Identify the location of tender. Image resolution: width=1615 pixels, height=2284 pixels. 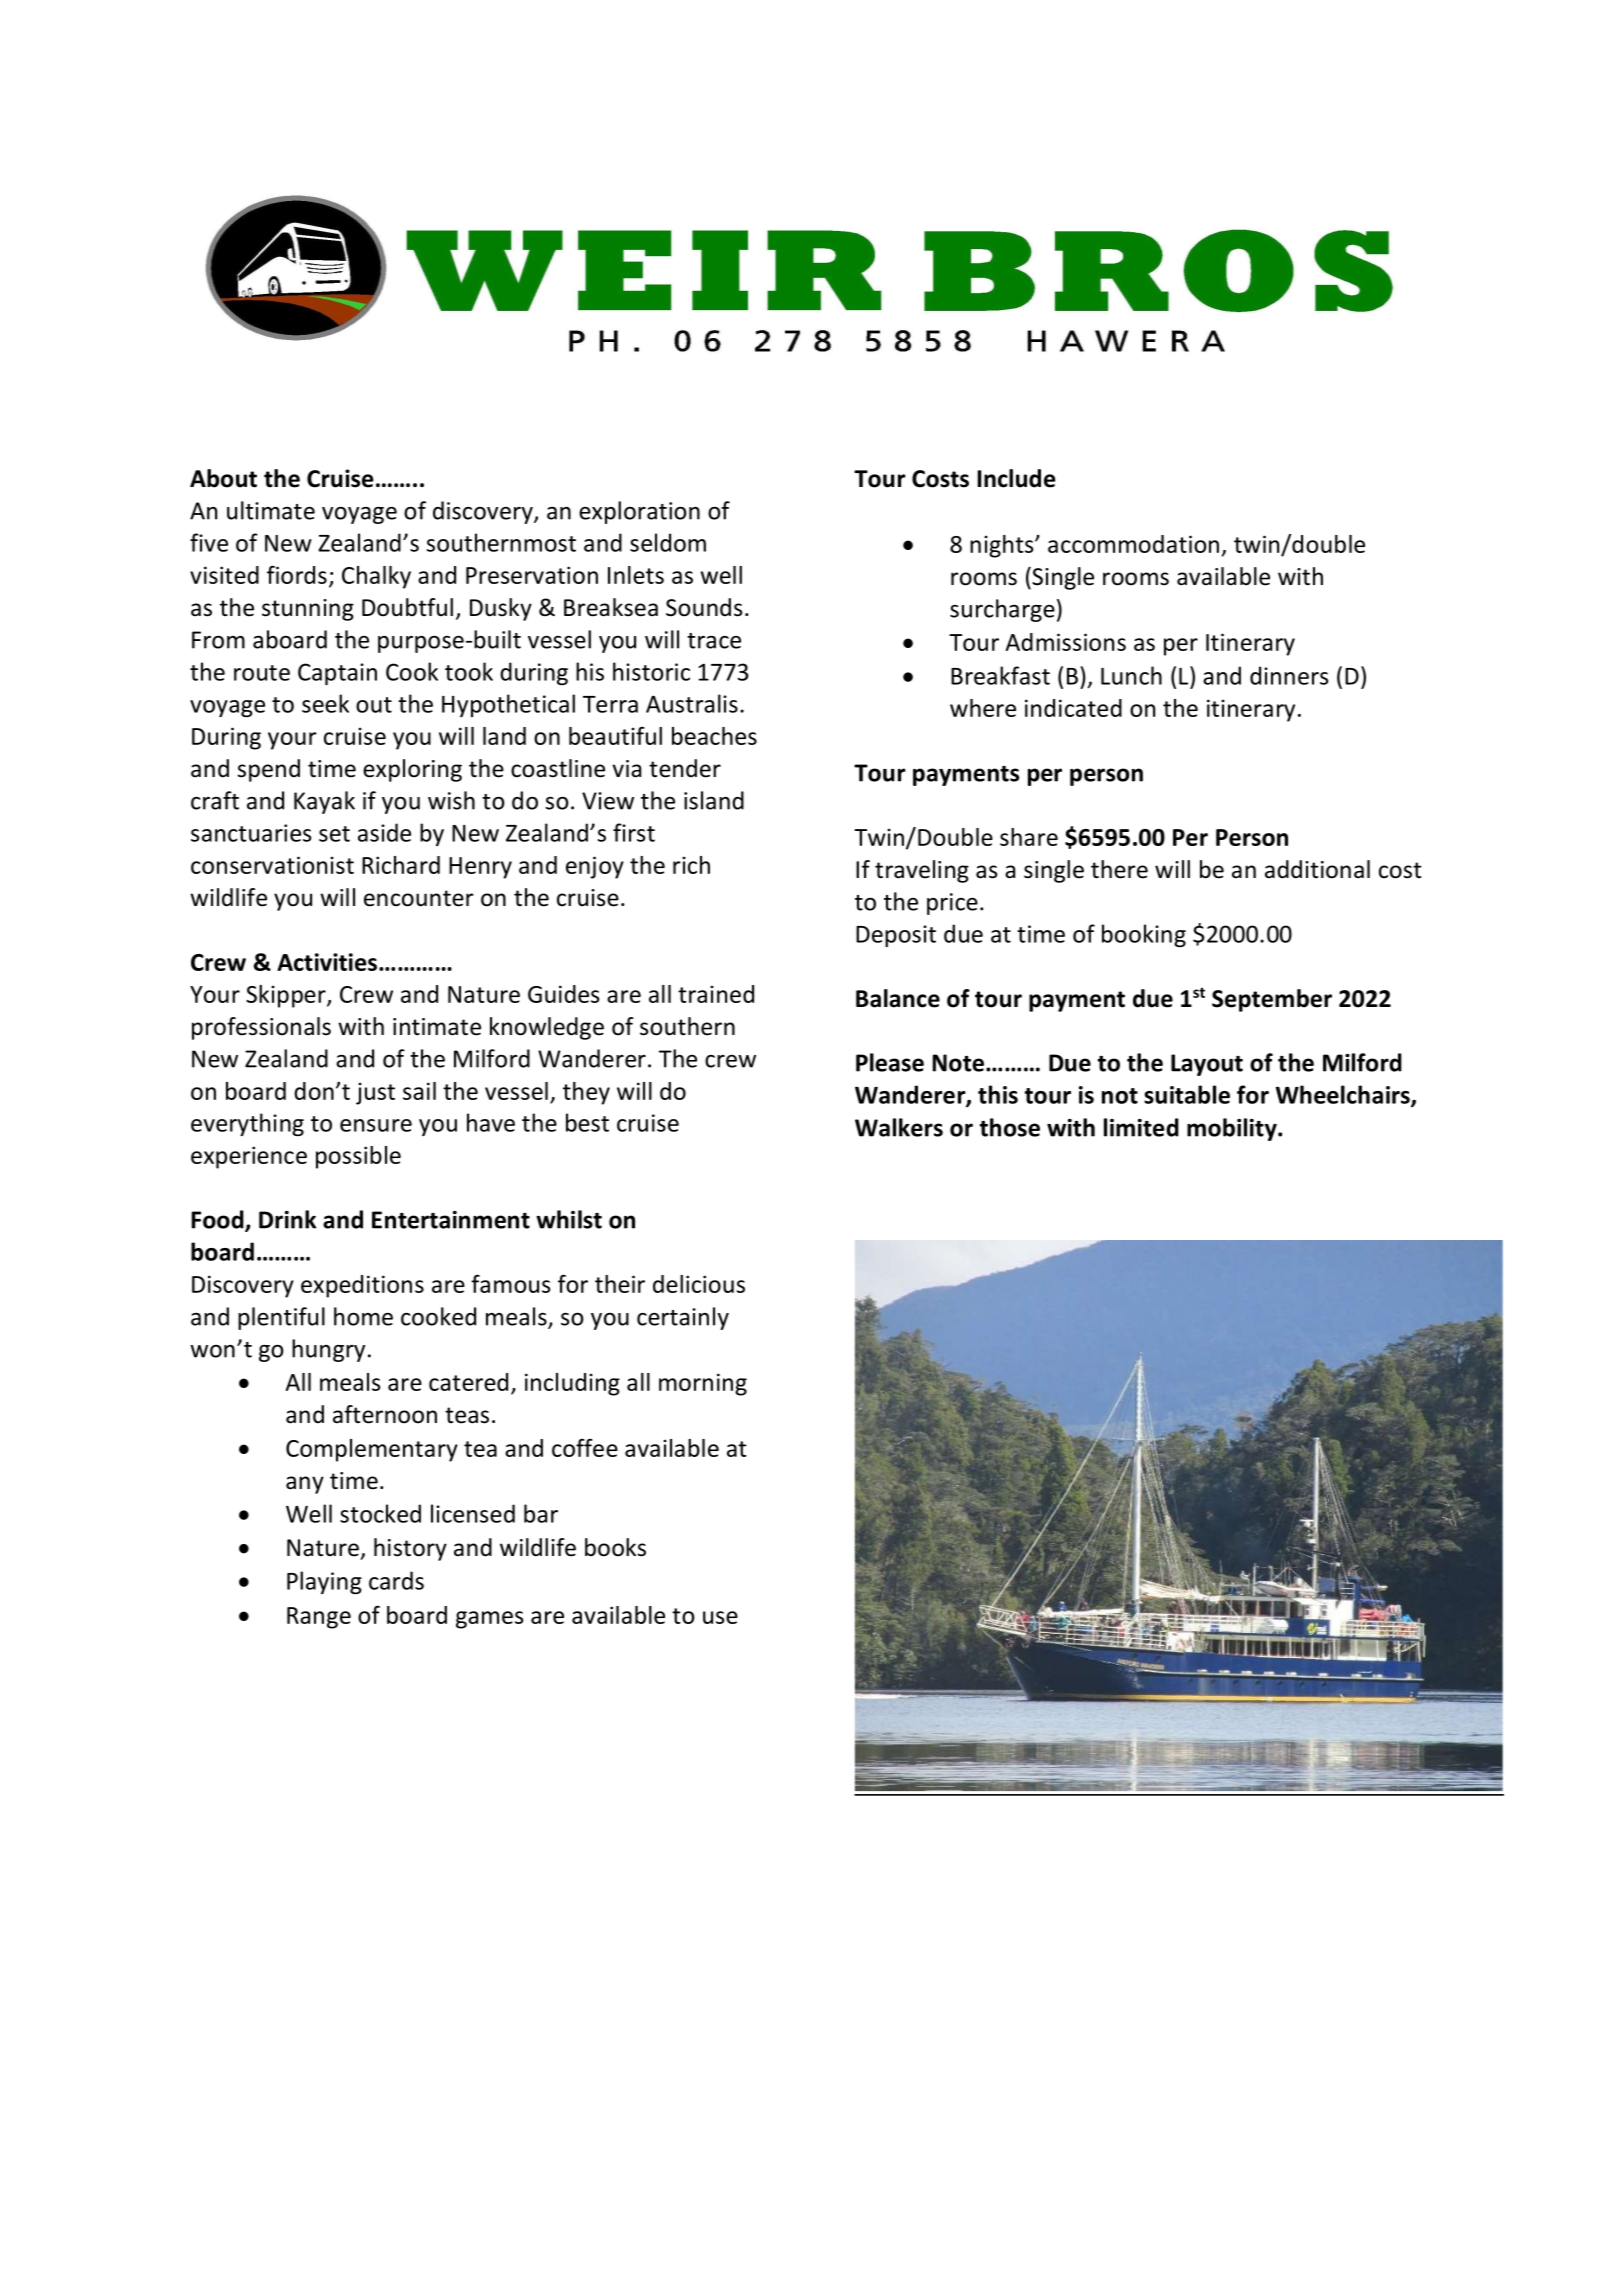
(685, 768).
